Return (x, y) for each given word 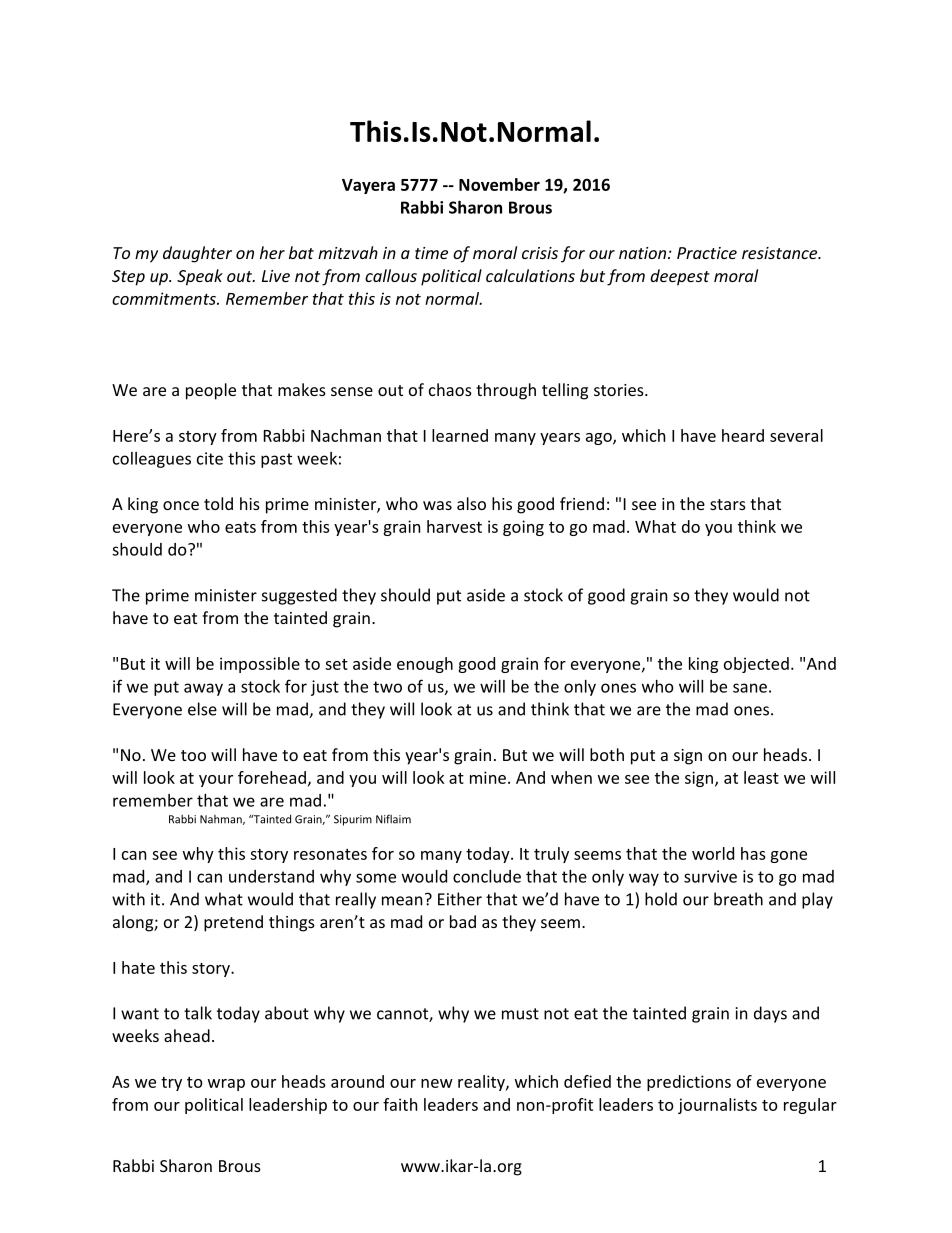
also (471, 503)
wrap (226, 1085)
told (218, 503)
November (499, 184)
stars (728, 504)
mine (488, 777)
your (216, 781)
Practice (707, 253)
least (761, 777)
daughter (197, 254)
